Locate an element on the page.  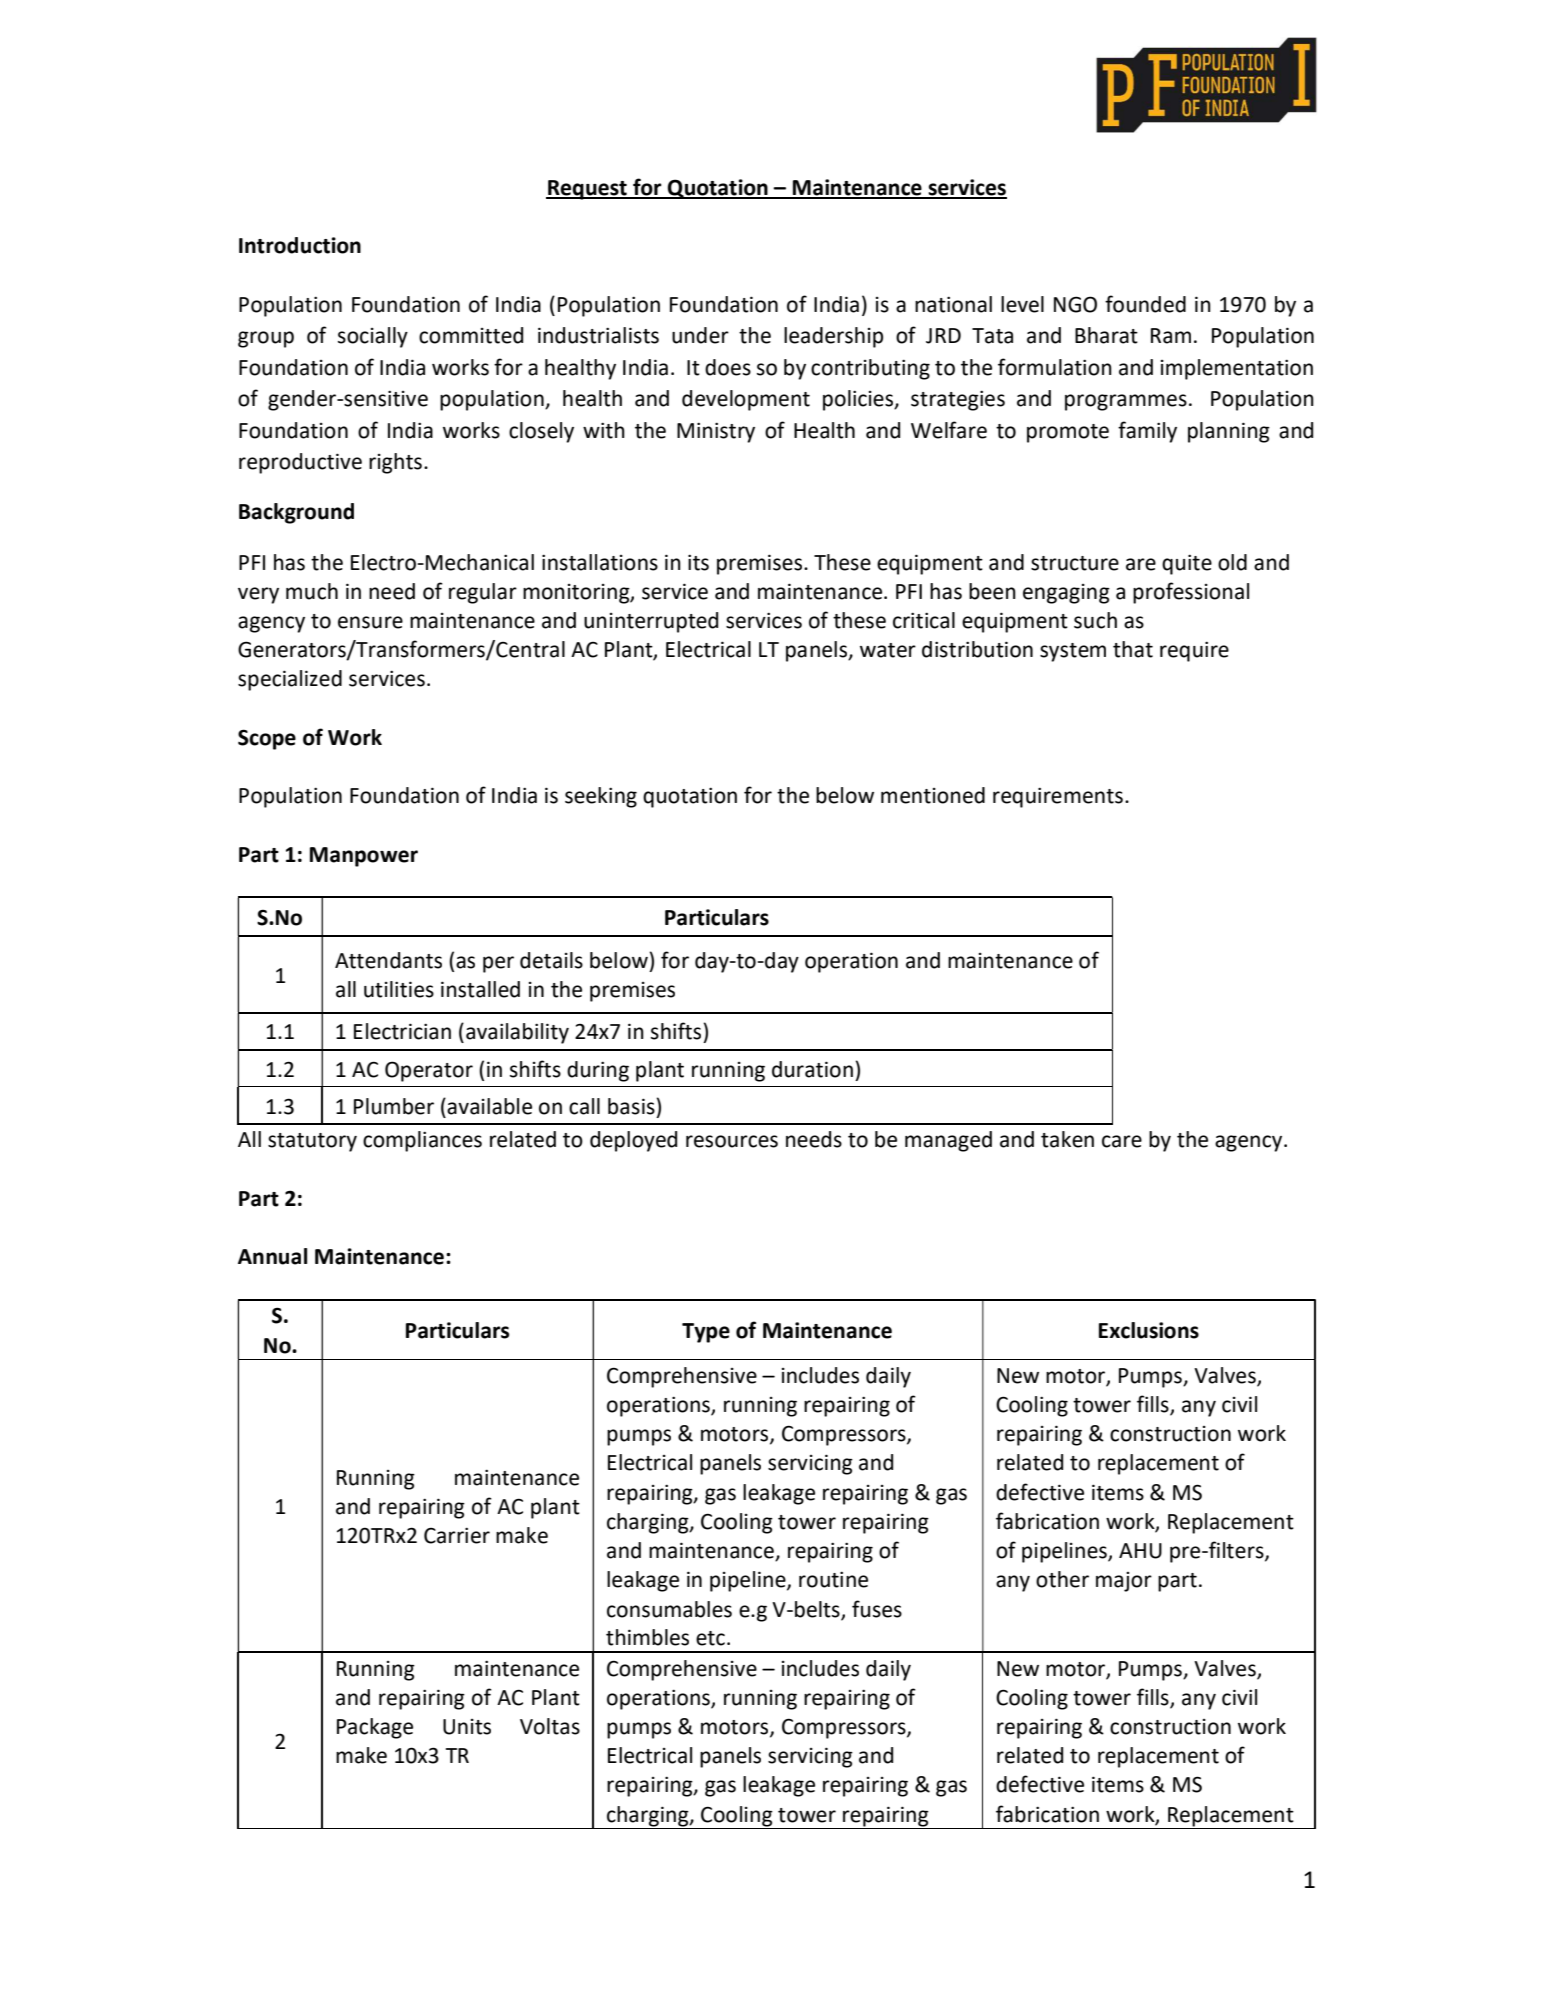
resources is located at coordinates (732, 1141).
